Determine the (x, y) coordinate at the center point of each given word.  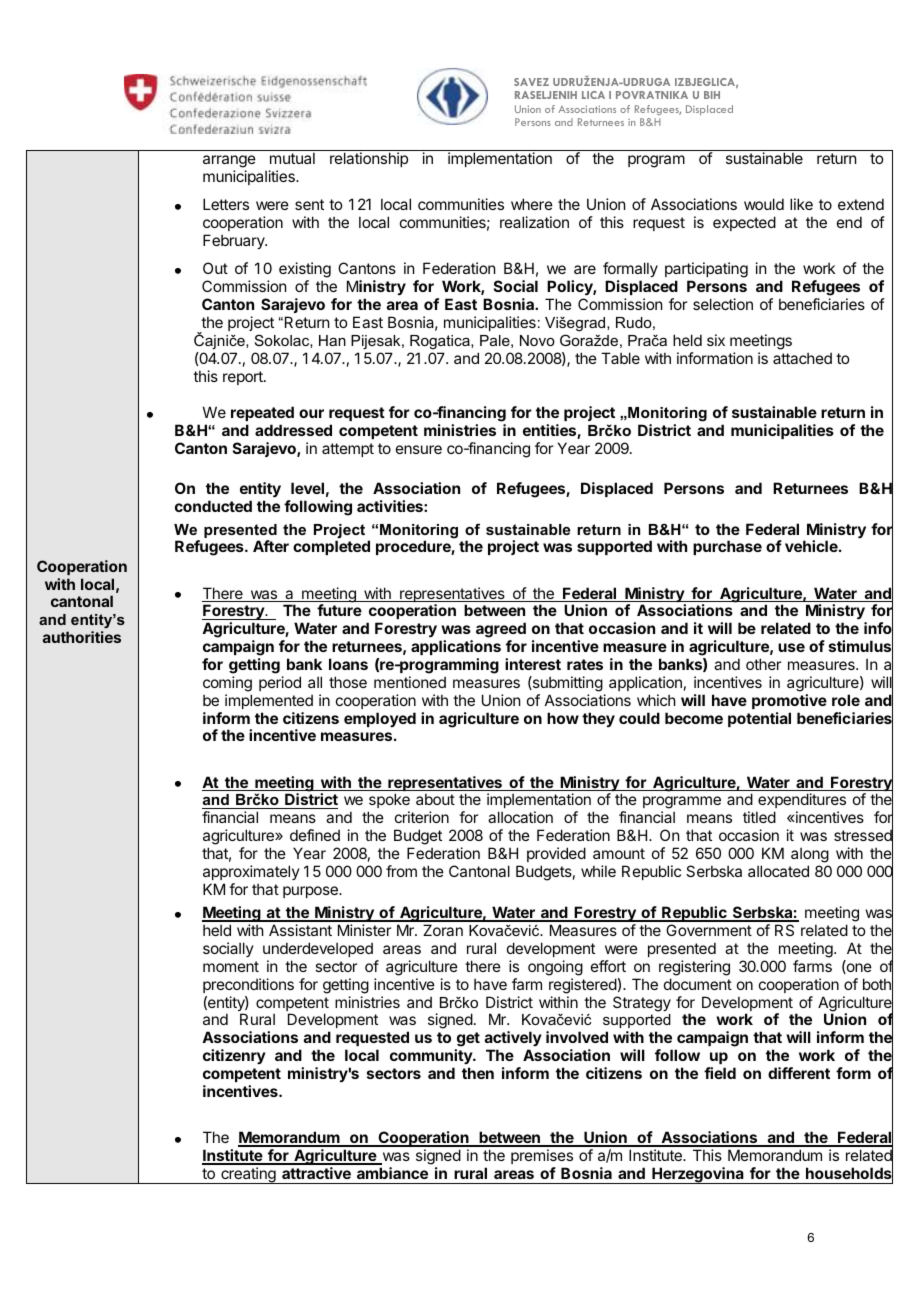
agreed (501, 630)
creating (248, 1175)
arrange (229, 161)
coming (227, 684)
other (763, 664)
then (478, 1073)
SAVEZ (531, 82)
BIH (712, 95)
